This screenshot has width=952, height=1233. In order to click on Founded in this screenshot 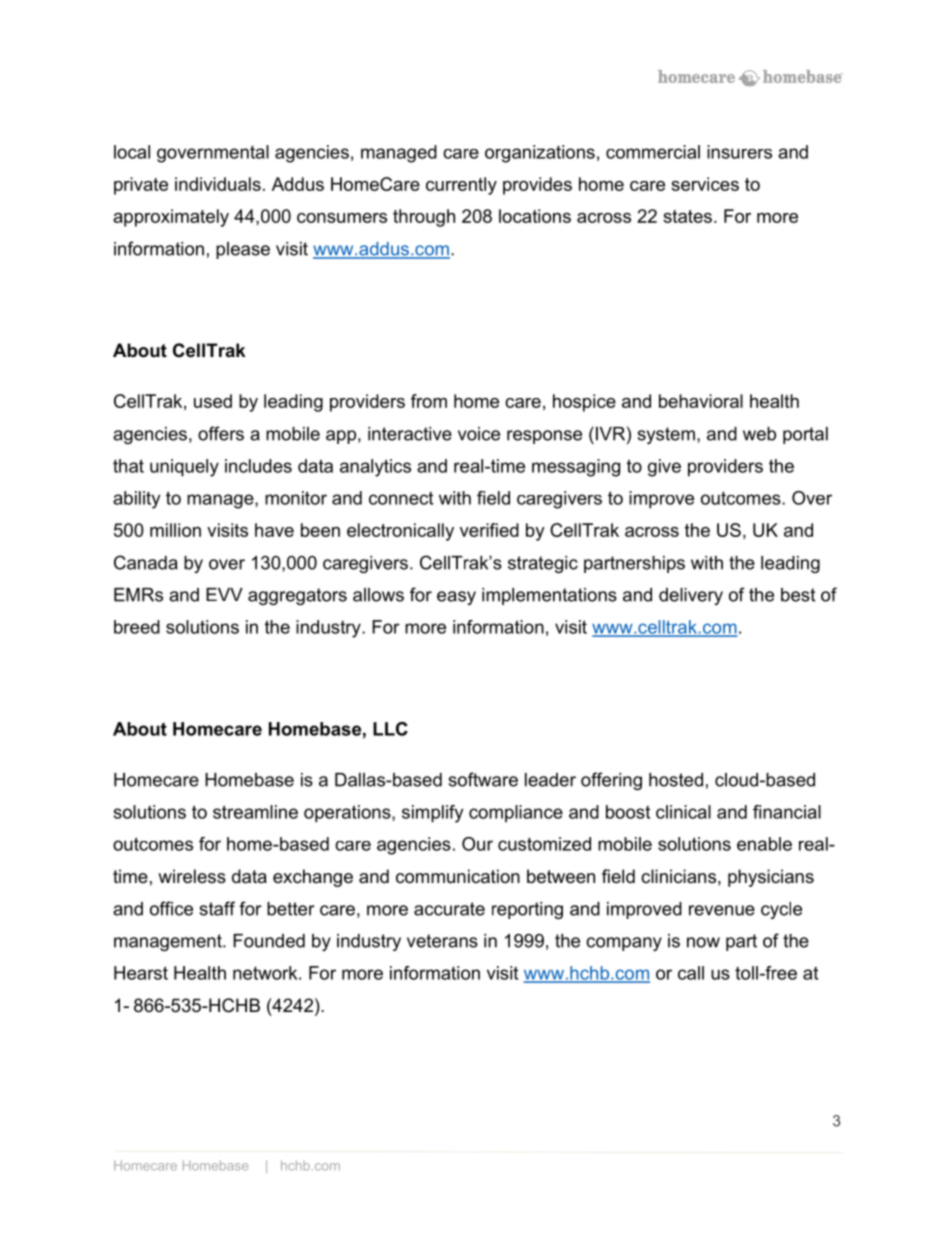, I will do `click(269, 941)`.
